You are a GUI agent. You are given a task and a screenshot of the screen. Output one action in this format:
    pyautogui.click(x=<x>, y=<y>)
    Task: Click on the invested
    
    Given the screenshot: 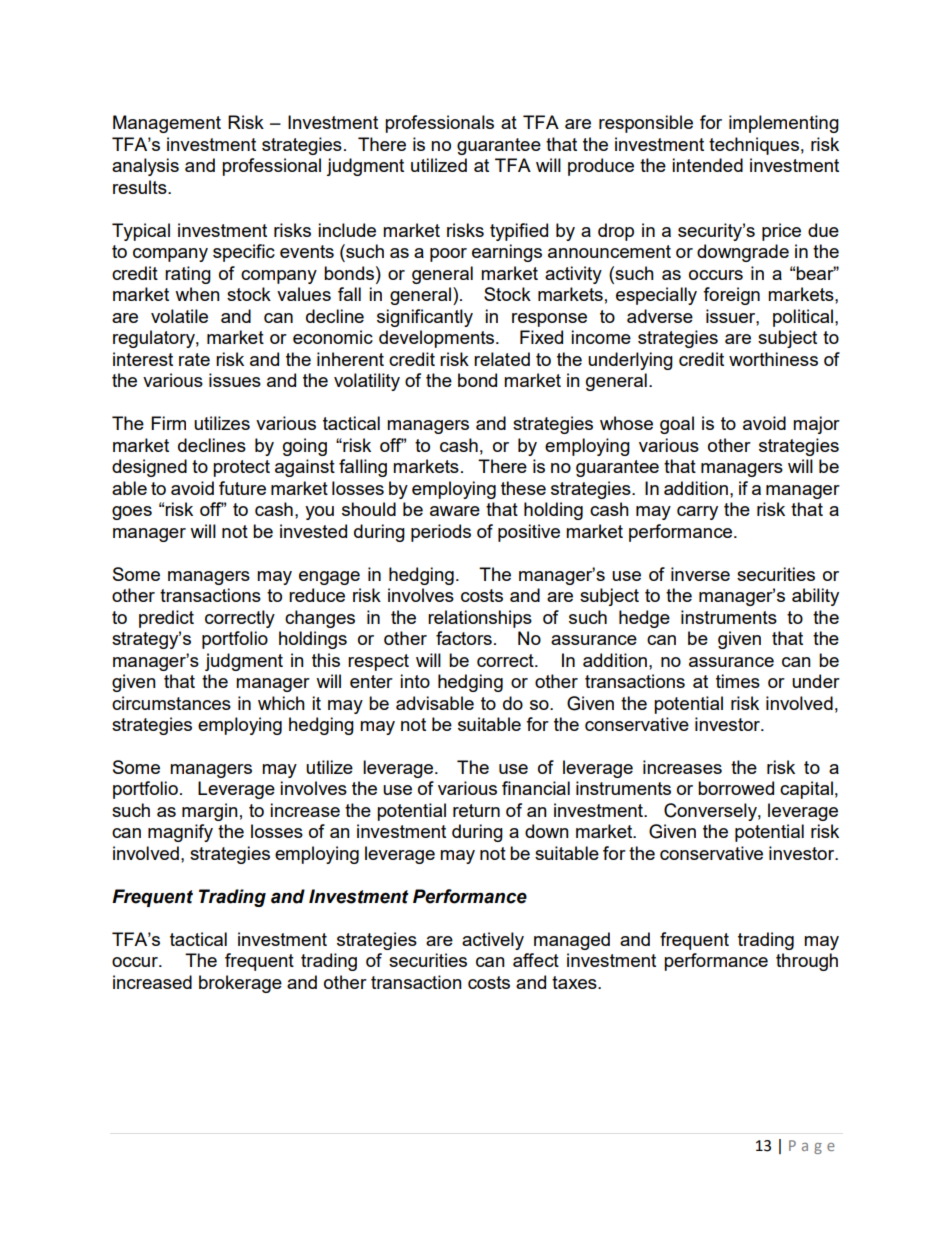 What is the action you would take?
    pyautogui.click(x=313, y=531)
